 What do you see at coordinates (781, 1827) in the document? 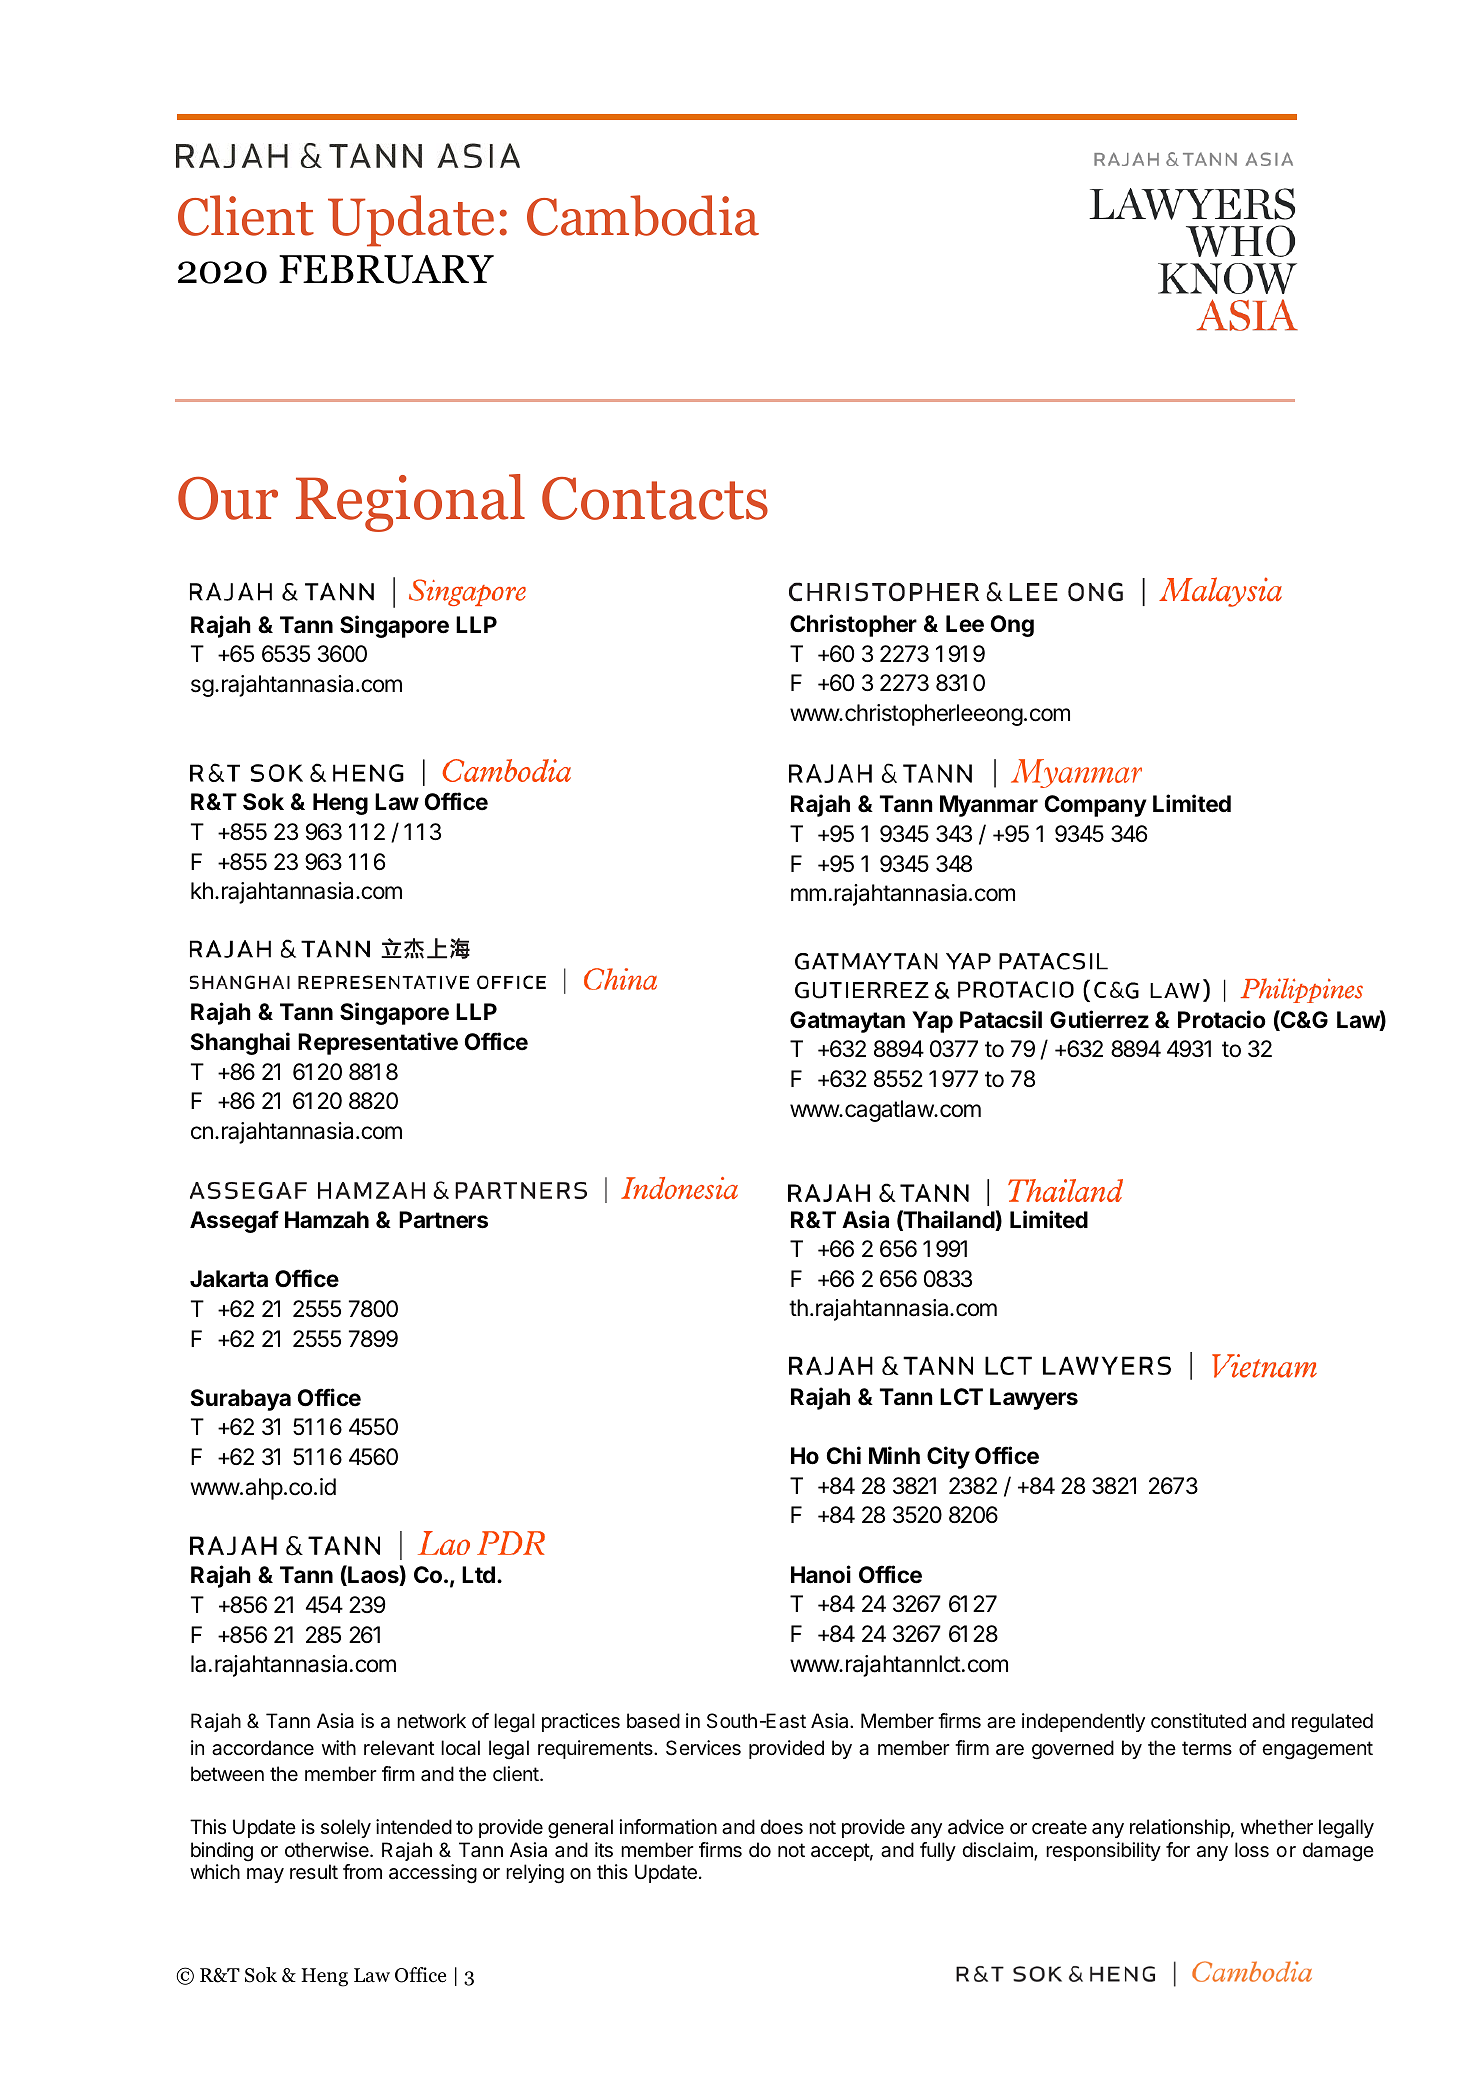
I see `does` at bounding box center [781, 1827].
